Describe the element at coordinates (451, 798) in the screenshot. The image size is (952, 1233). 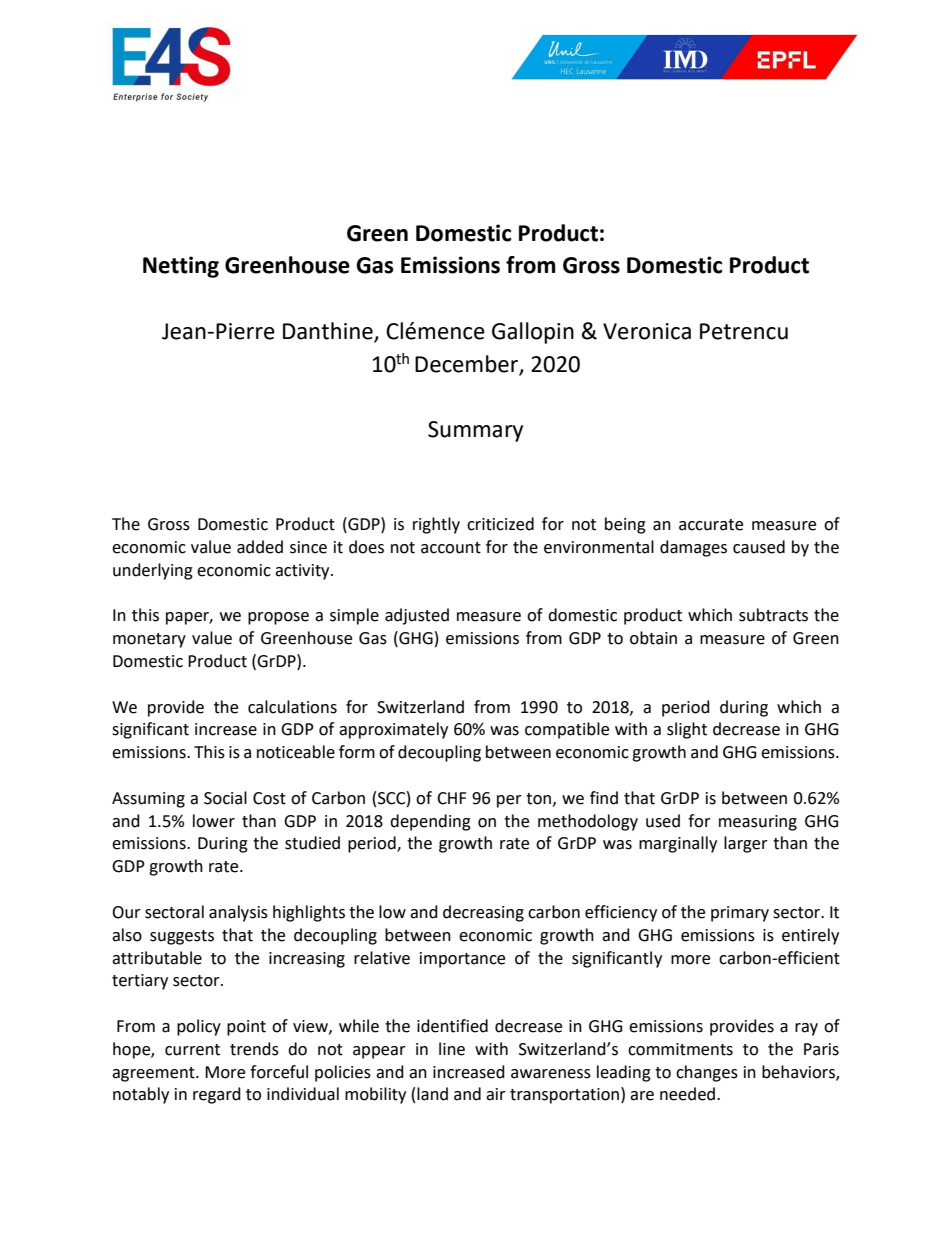
I see `CHF` at that location.
